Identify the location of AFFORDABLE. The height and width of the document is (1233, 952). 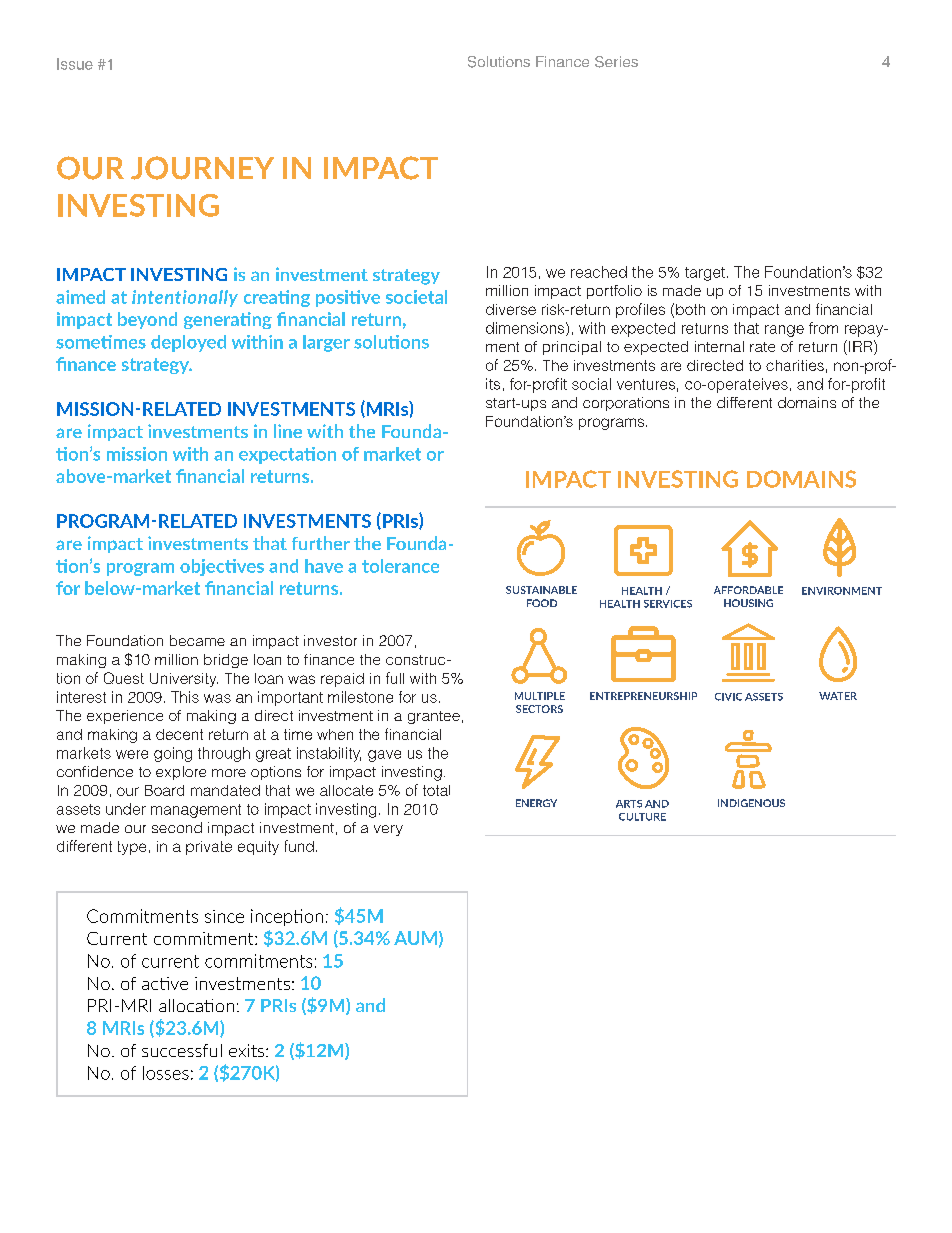
(748, 590).
